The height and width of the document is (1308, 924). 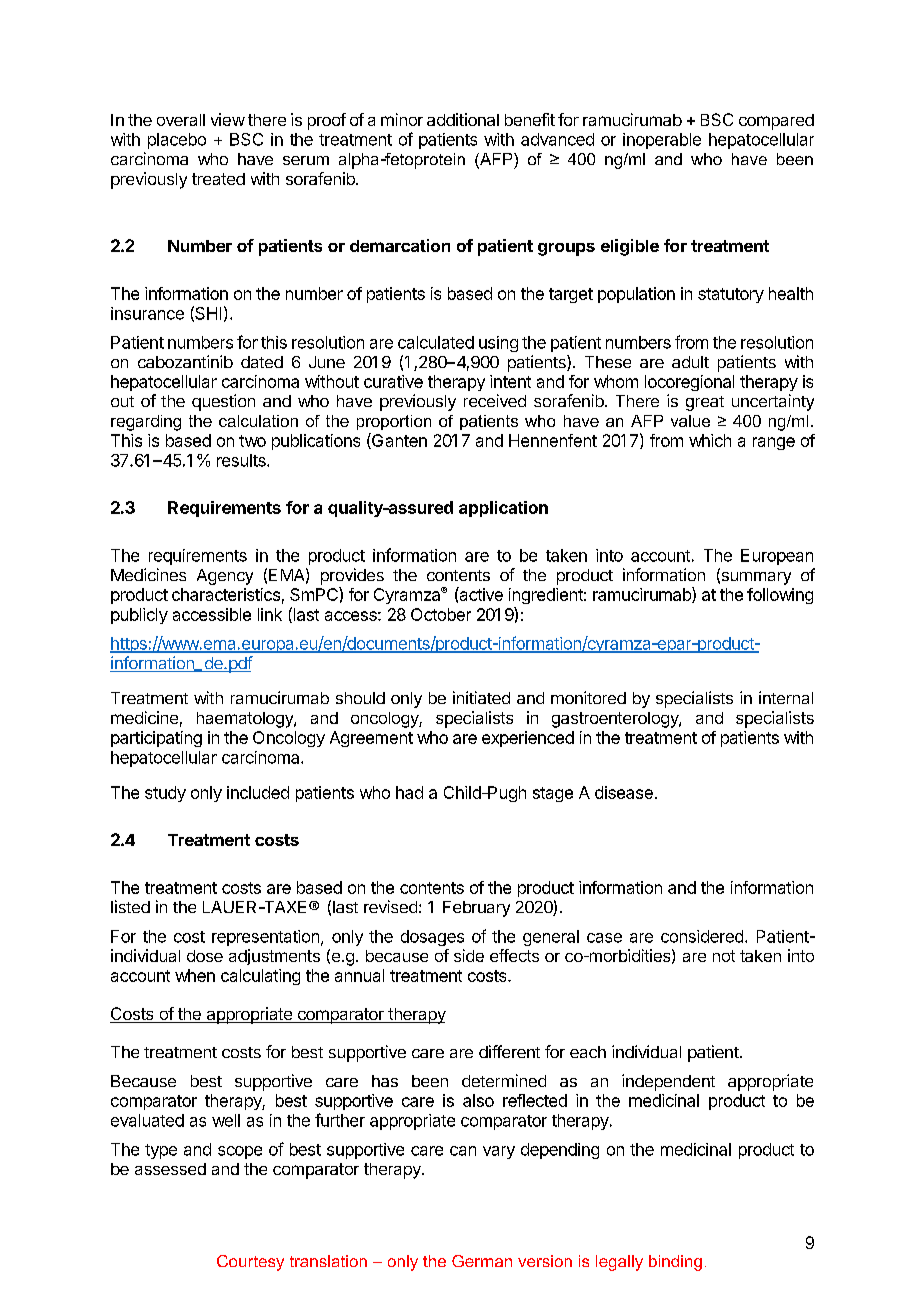 I want to click on Courtesy, so click(x=250, y=1263).
